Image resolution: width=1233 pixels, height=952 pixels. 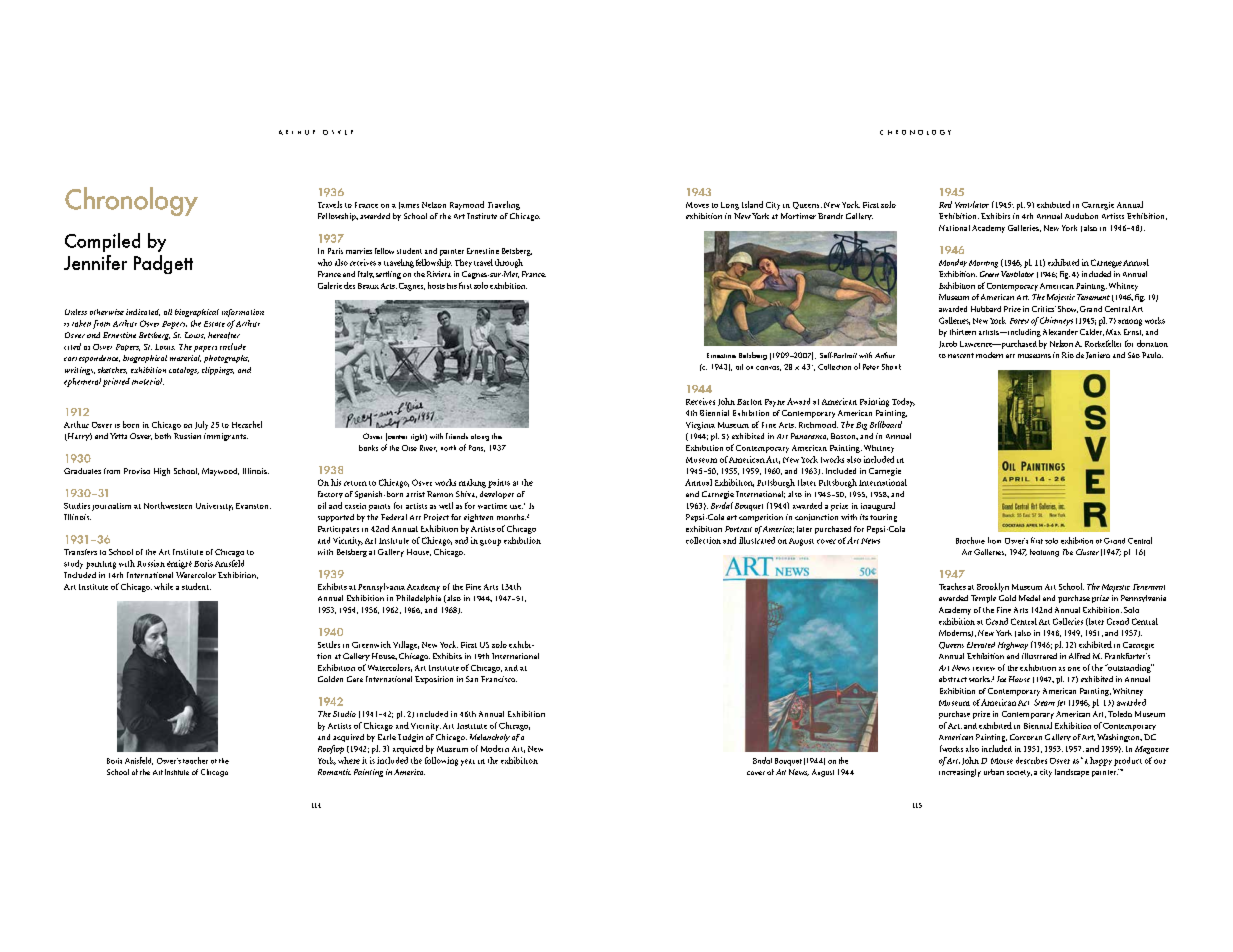 What do you see at coordinates (497, 495) in the screenshot?
I see `developer` at bounding box center [497, 495].
